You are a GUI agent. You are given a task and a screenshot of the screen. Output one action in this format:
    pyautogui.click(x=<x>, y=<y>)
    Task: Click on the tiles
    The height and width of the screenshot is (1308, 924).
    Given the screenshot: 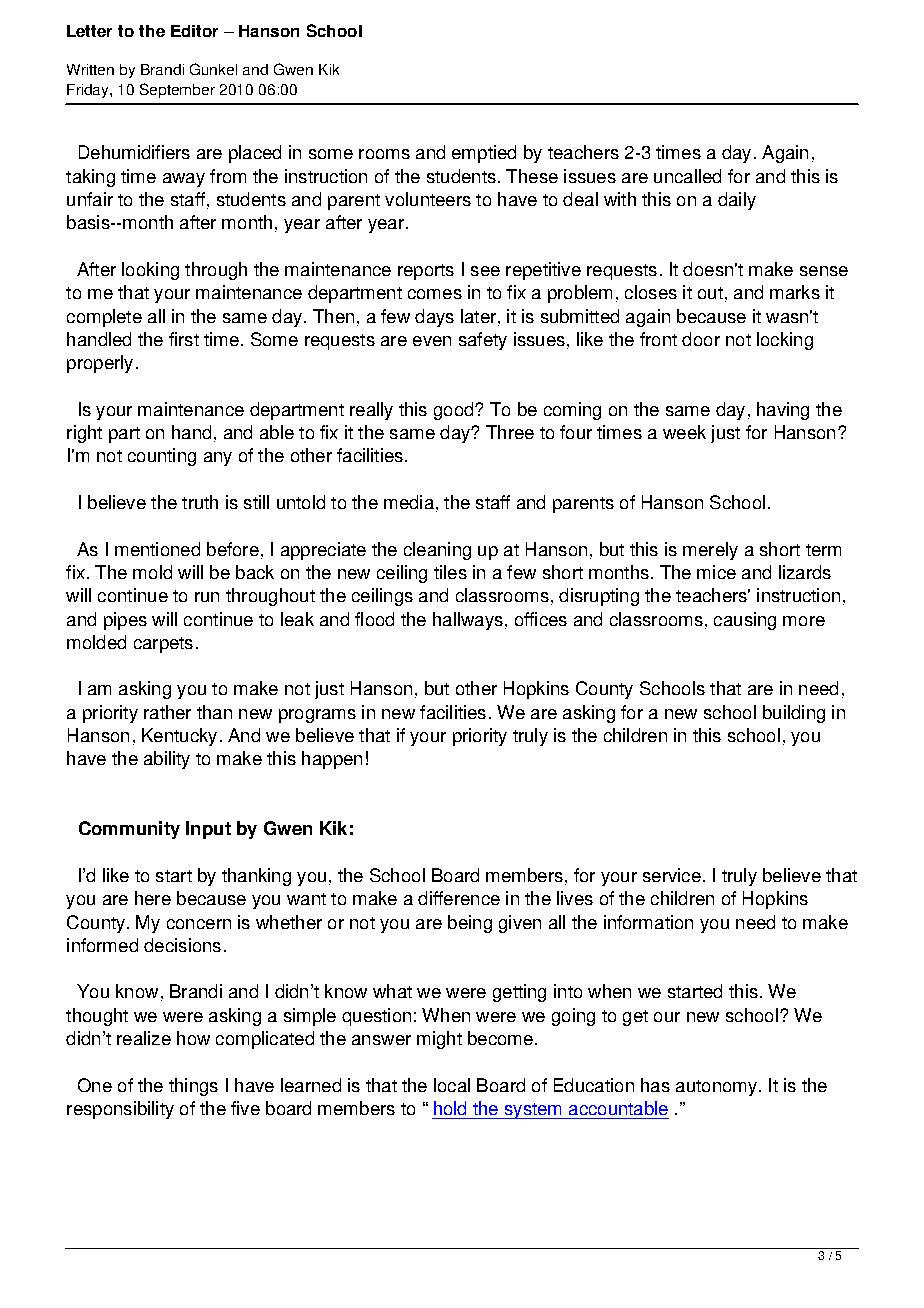 What is the action you would take?
    pyautogui.click(x=450, y=572)
